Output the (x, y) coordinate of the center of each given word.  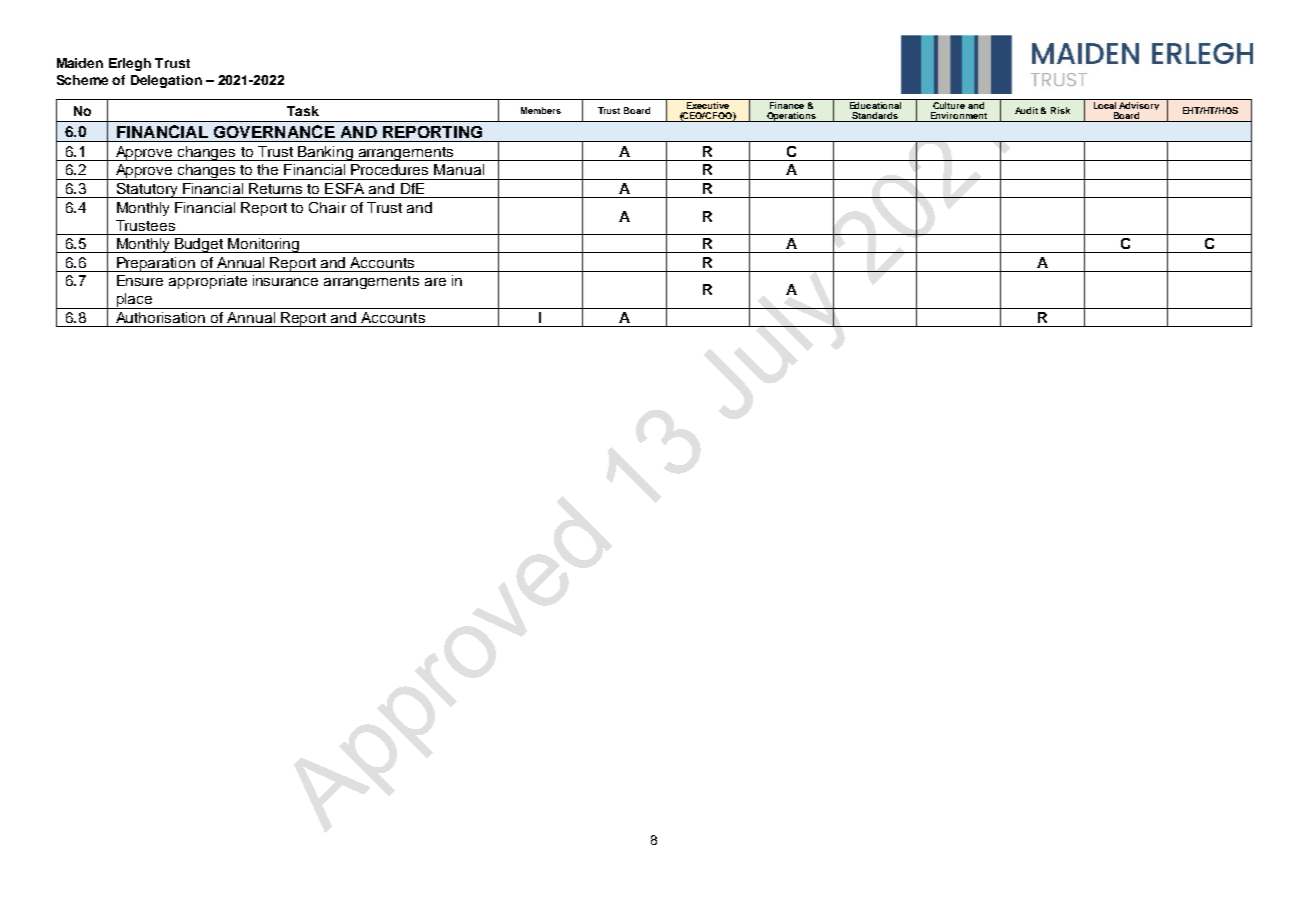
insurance (285, 280)
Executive (708, 104)
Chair (327, 207)
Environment (959, 117)
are (435, 282)
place (134, 301)
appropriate (208, 282)
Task (303, 111)
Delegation (166, 81)
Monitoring (264, 245)
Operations (791, 117)
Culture (949, 104)
